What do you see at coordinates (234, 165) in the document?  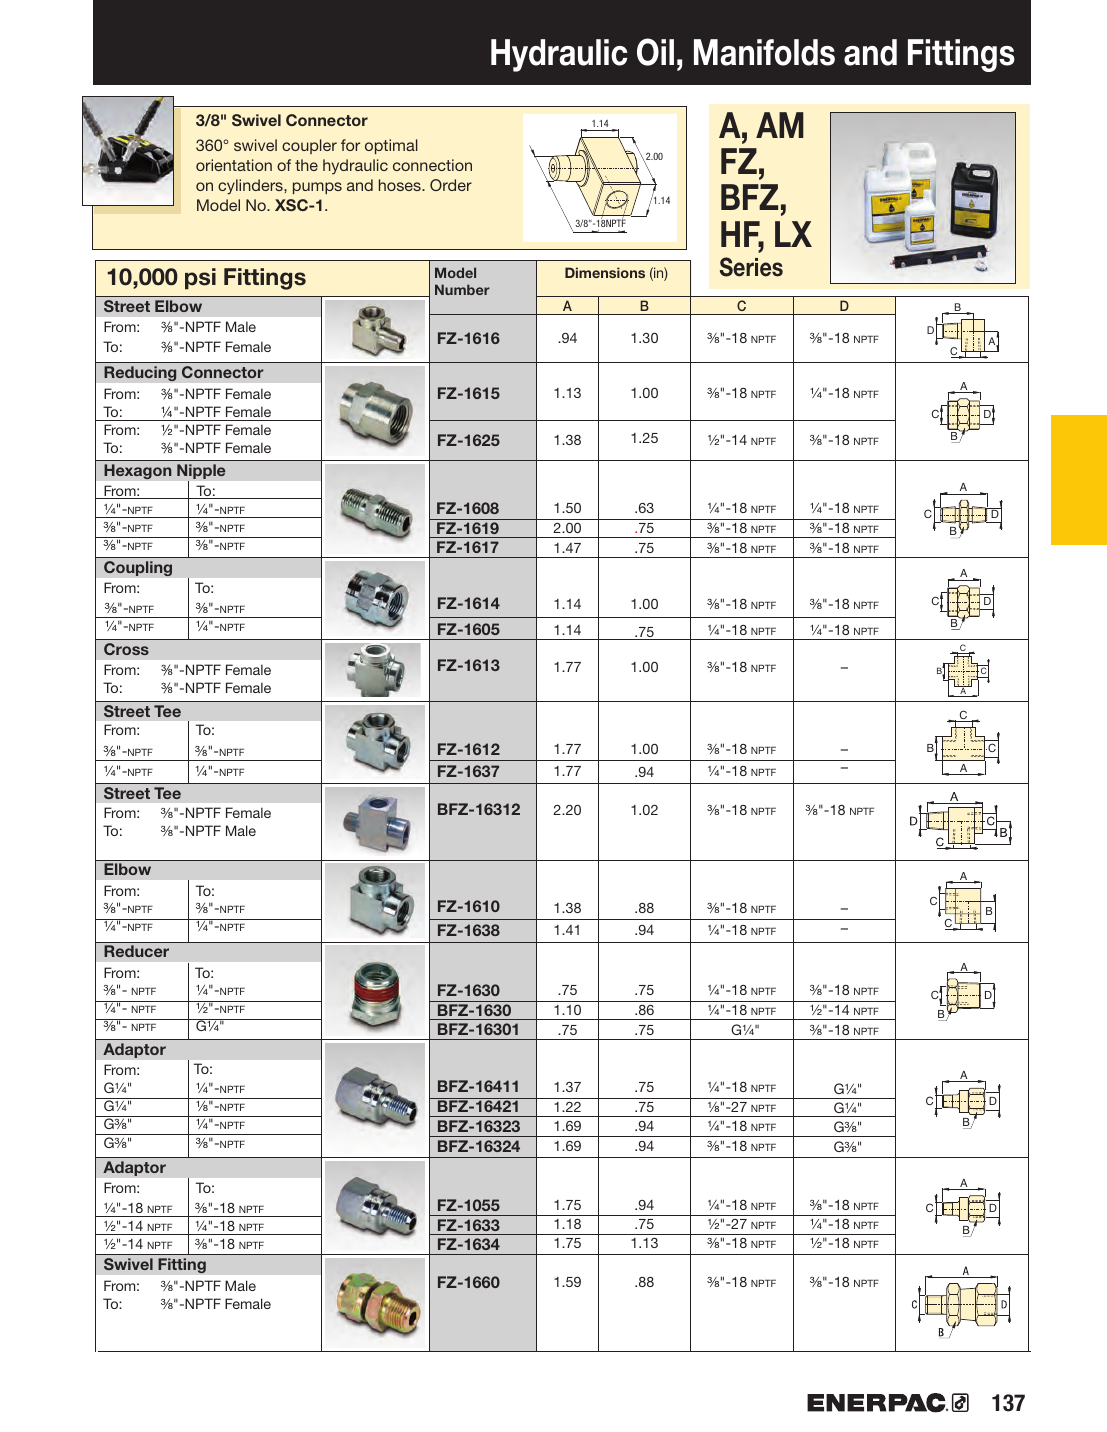 I see `orientation` at bounding box center [234, 165].
